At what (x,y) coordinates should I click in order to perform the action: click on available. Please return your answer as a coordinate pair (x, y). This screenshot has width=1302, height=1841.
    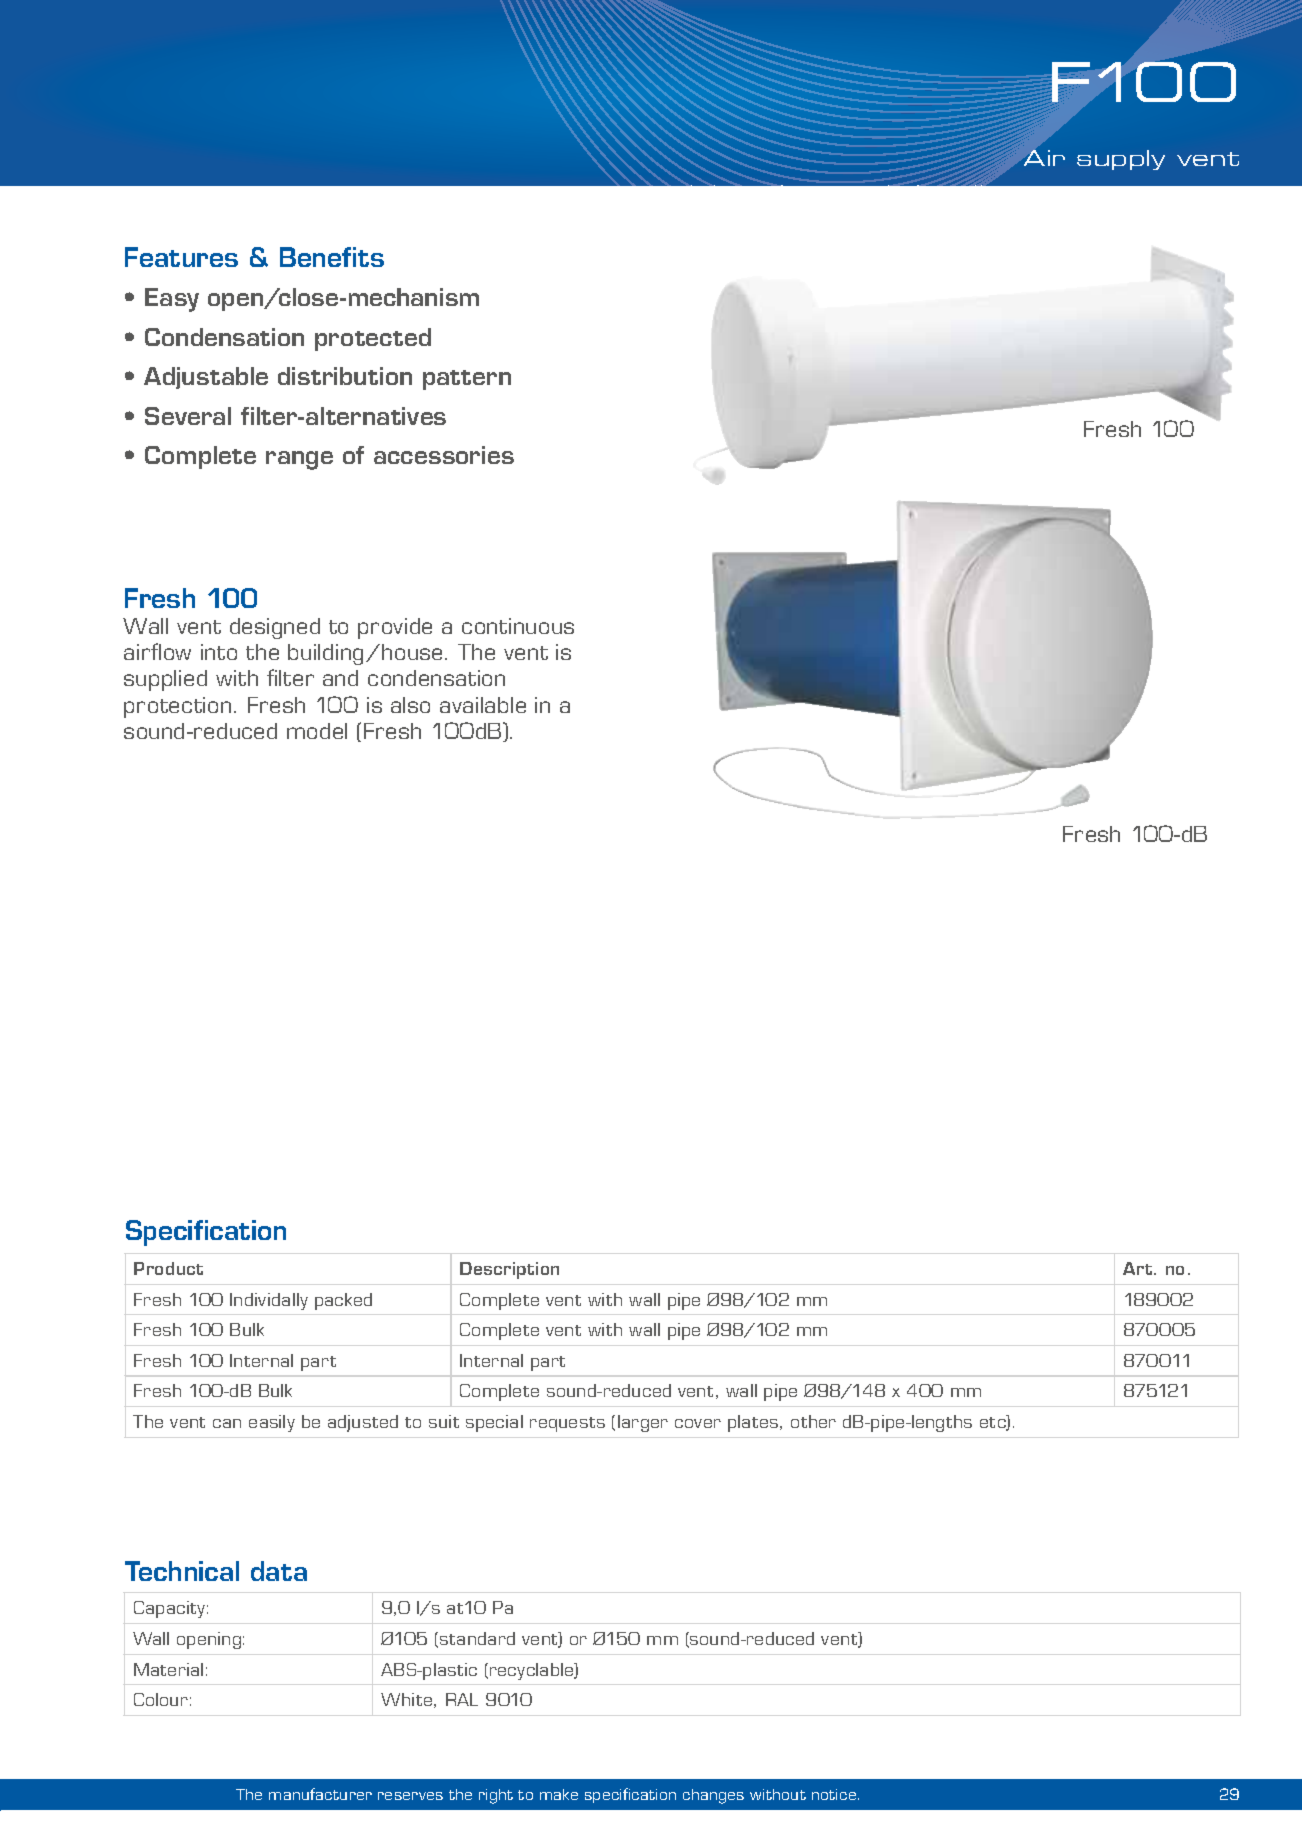
    Looking at the image, I should click on (483, 705).
